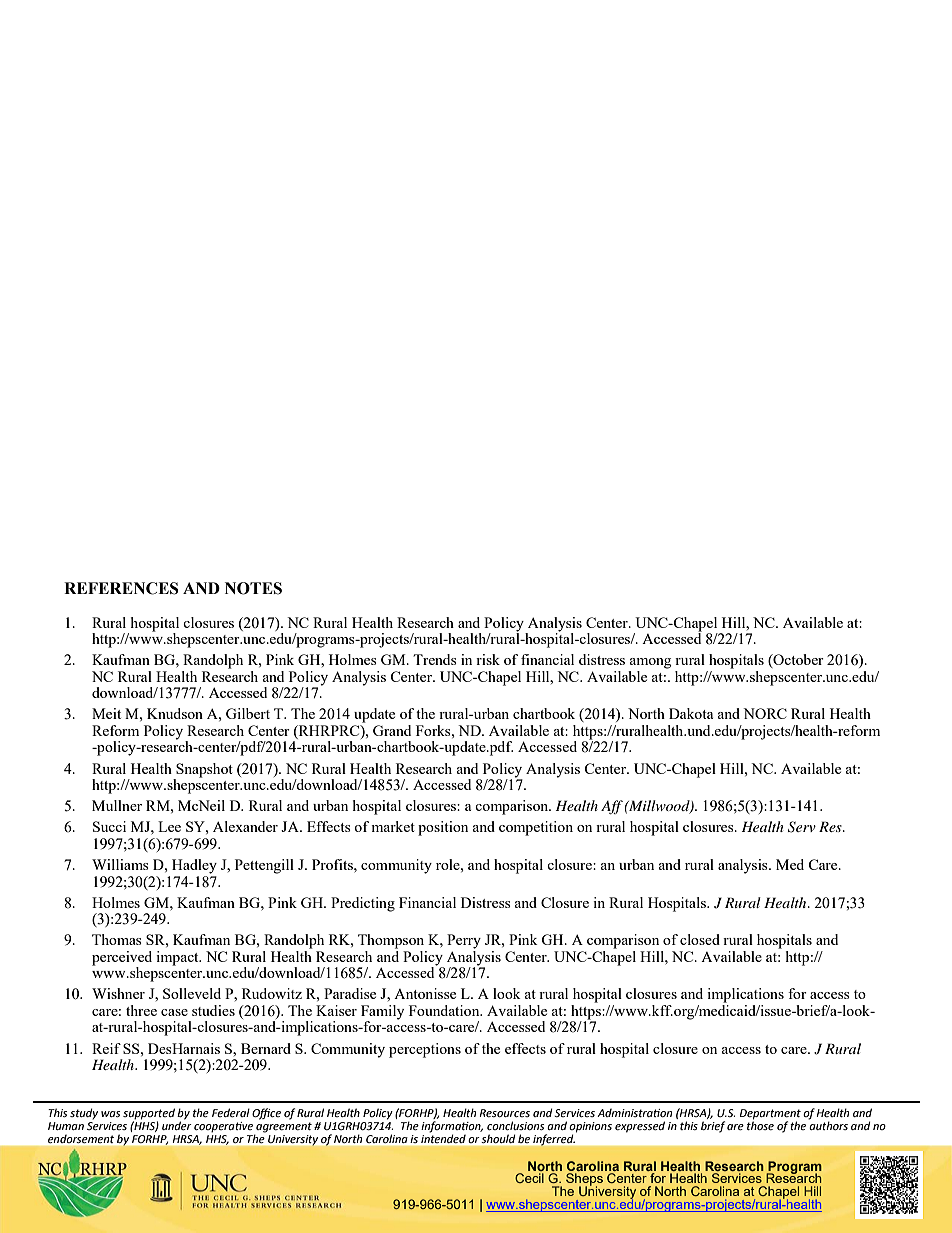 The height and width of the document is (1233, 952). Describe the element at coordinates (392, 730) in the document. I see `Grand` at that location.
